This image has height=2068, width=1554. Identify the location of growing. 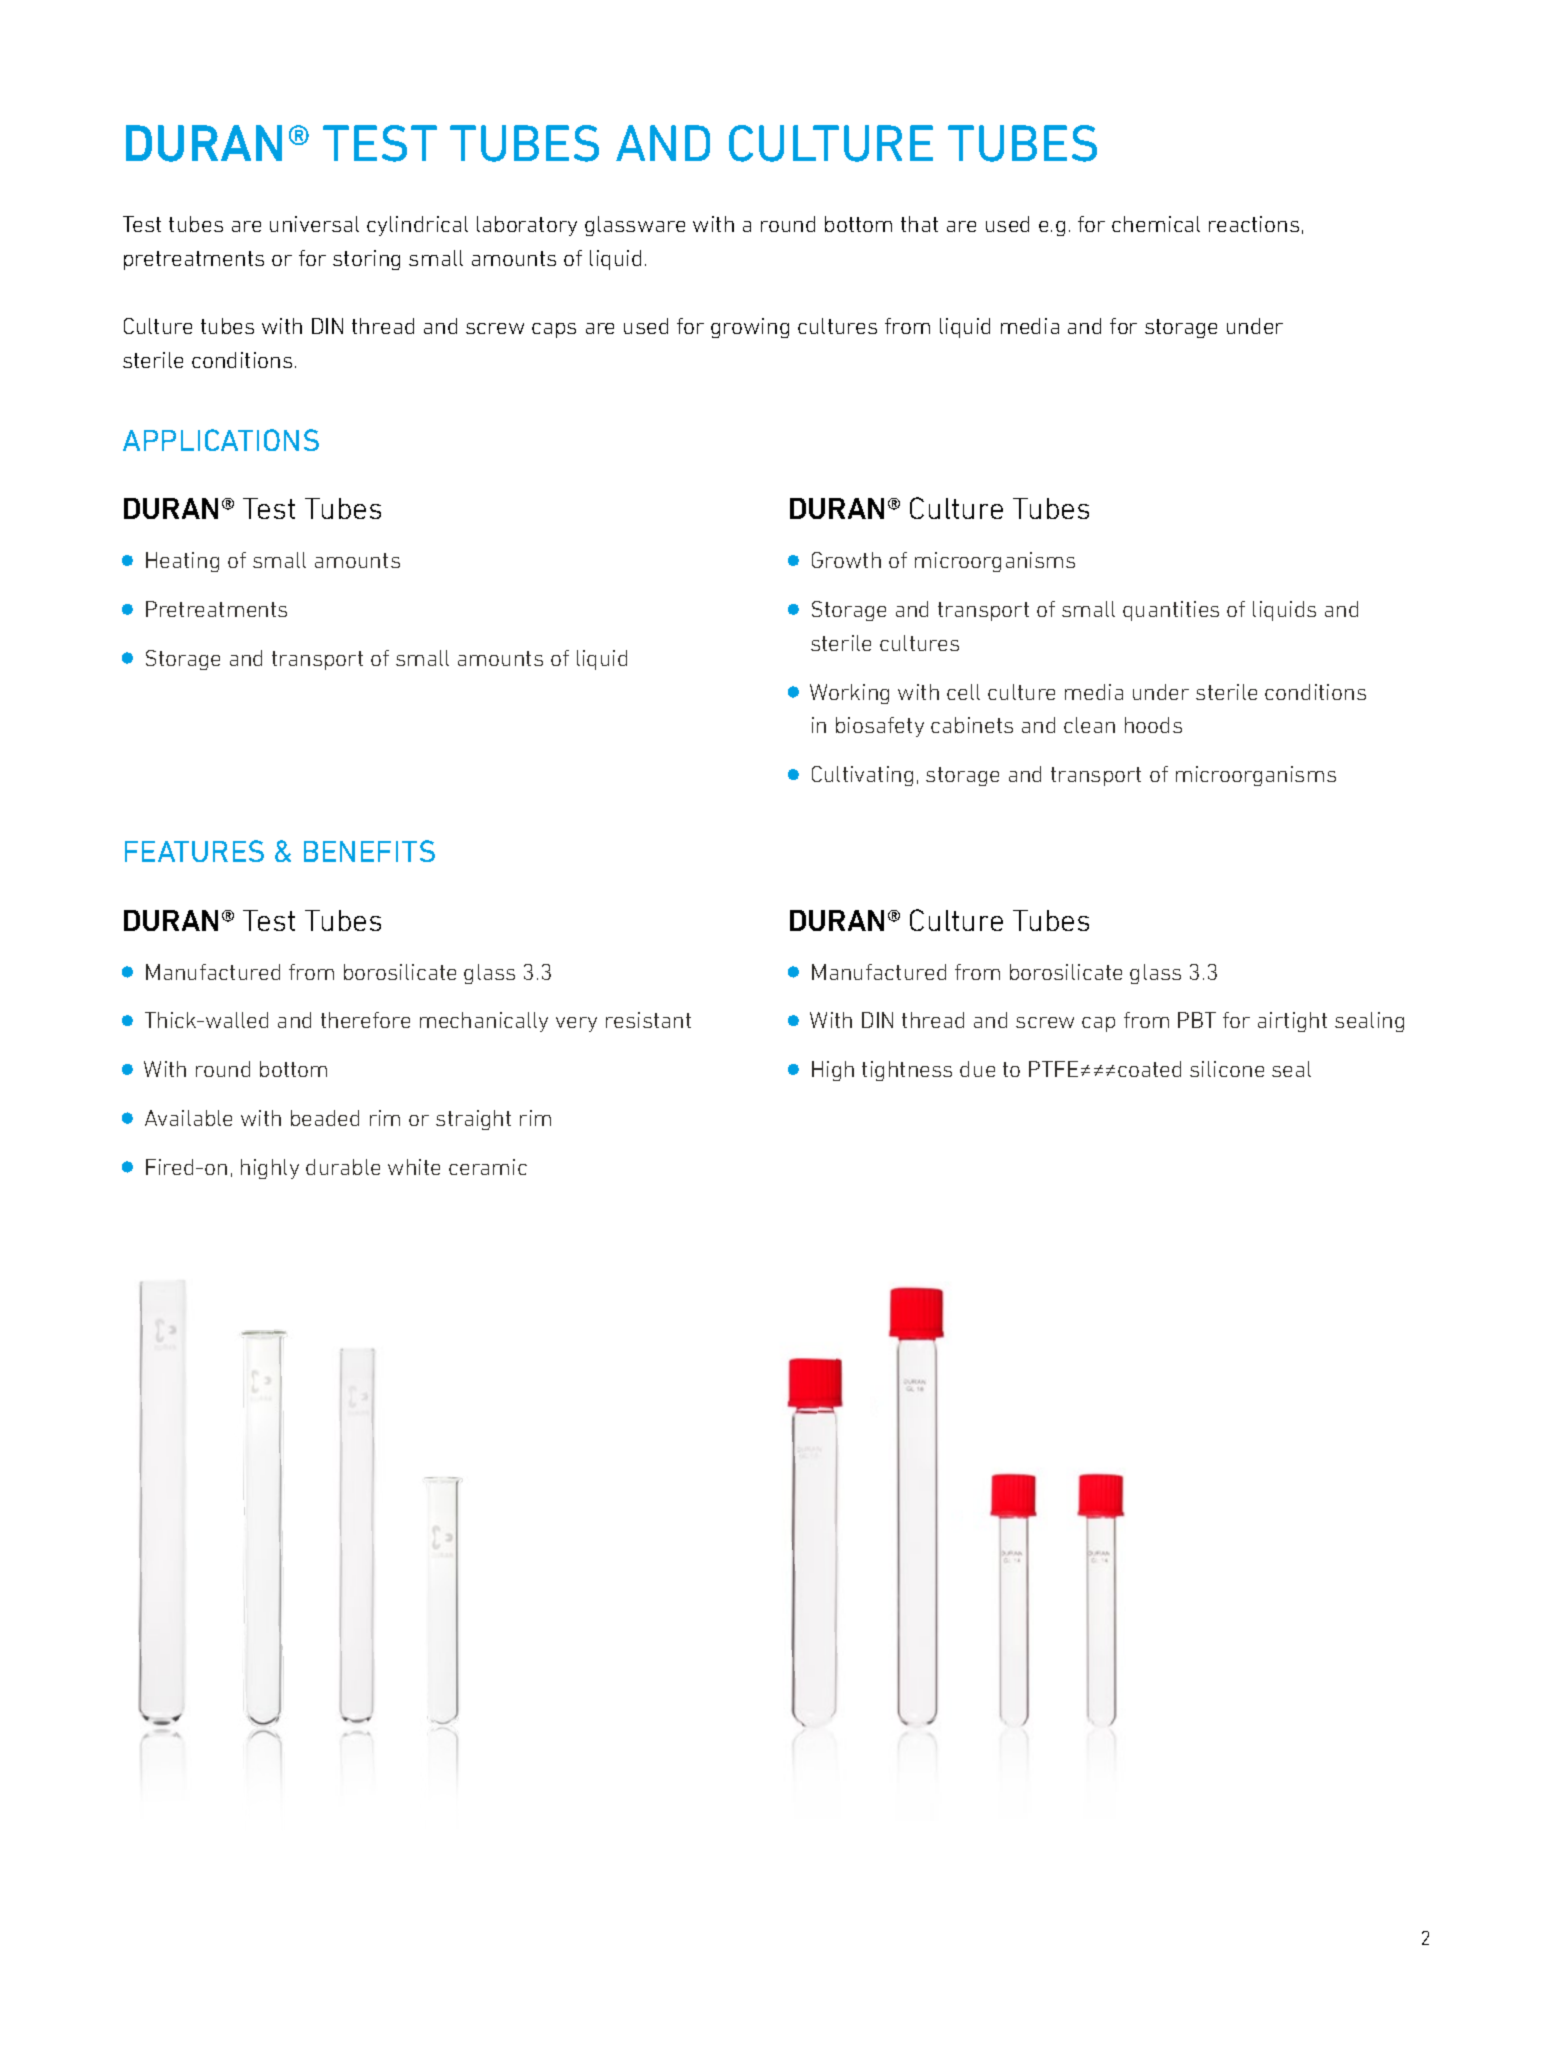
(750, 328).
